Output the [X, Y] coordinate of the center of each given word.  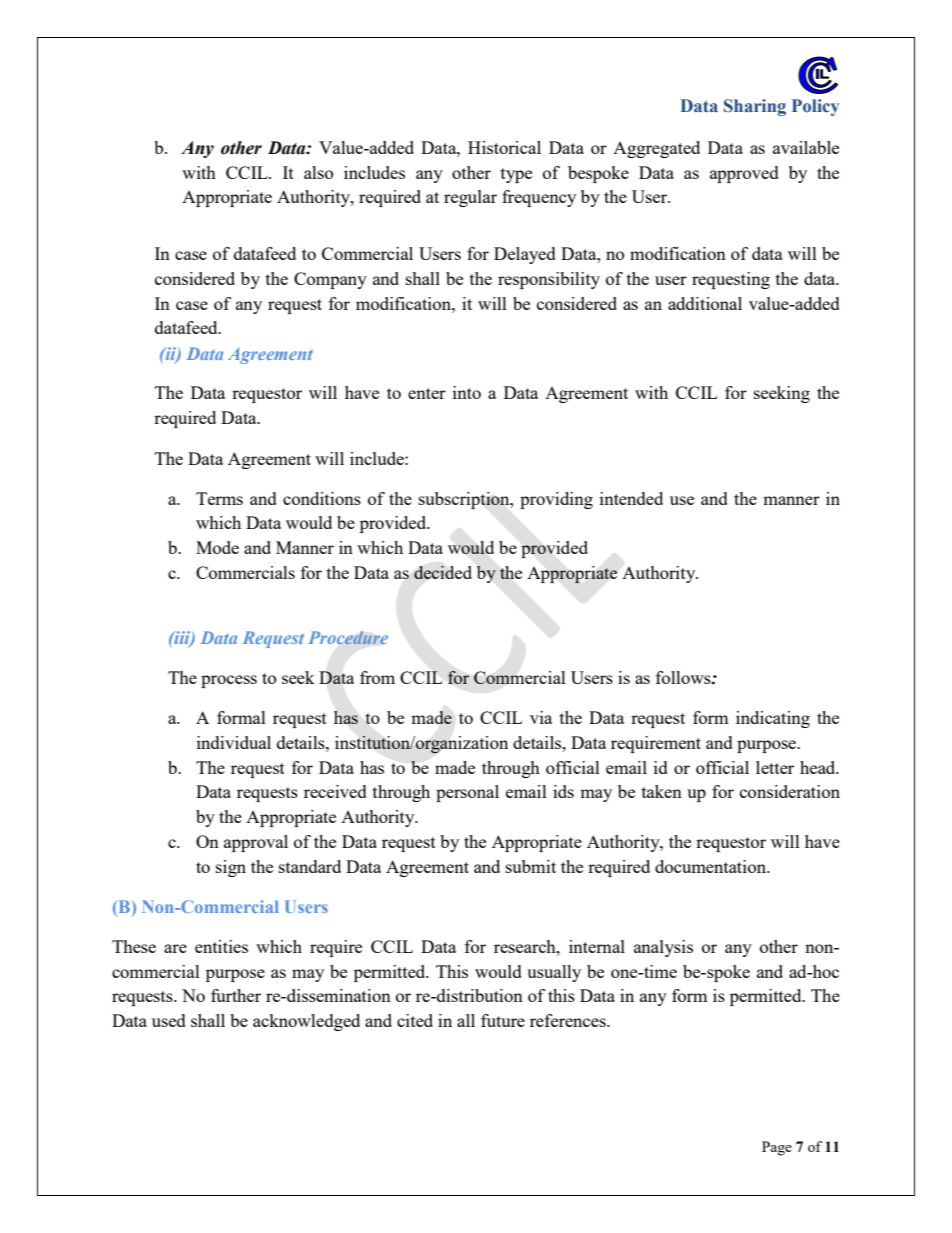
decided [443, 572]
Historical [504, 147]
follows [684, 677]
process [229, 681]
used [169, 1020]
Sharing [755, 107]
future [503, 1020]
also [318, 172]
